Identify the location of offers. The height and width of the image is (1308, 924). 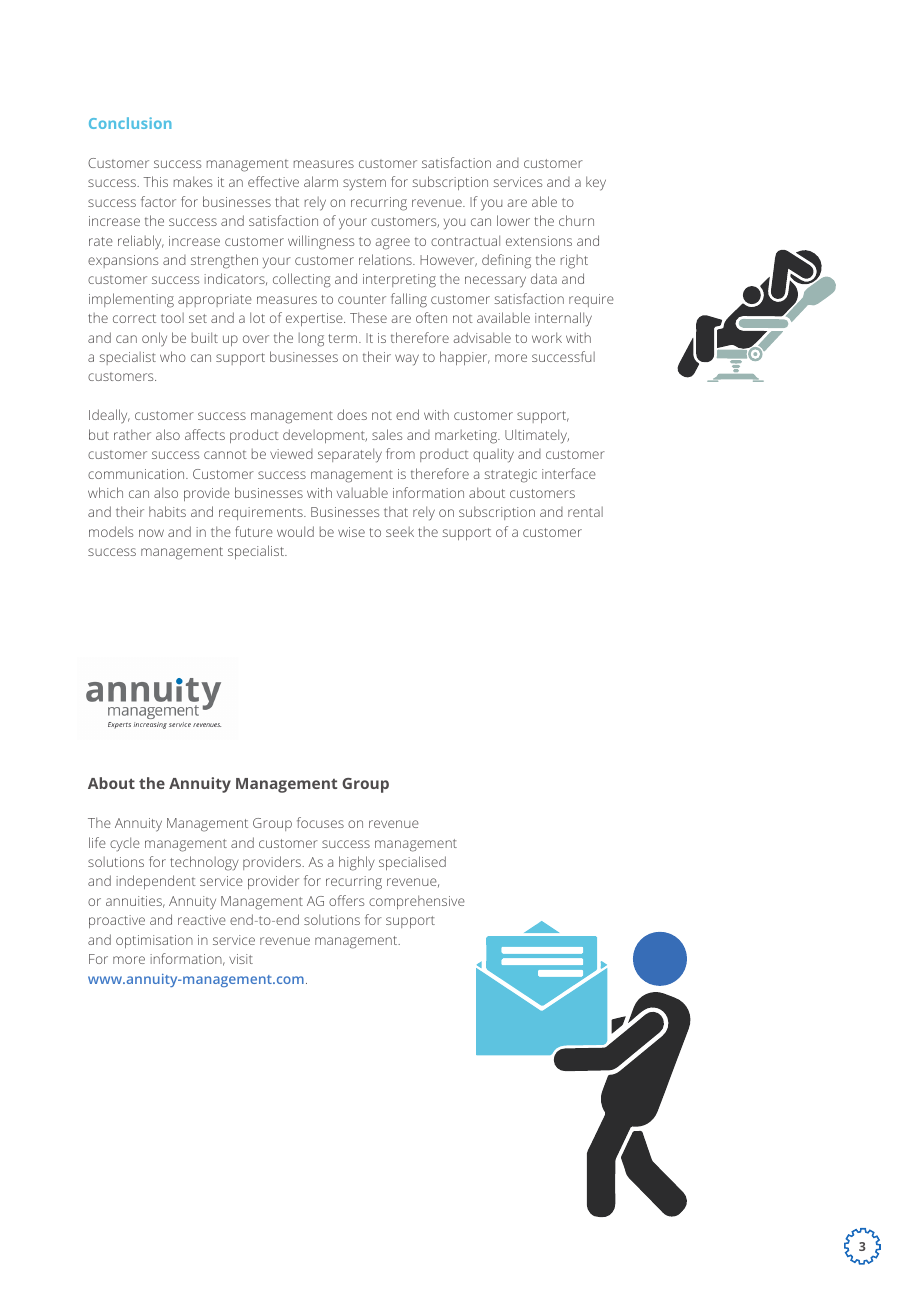
(346, 900).
